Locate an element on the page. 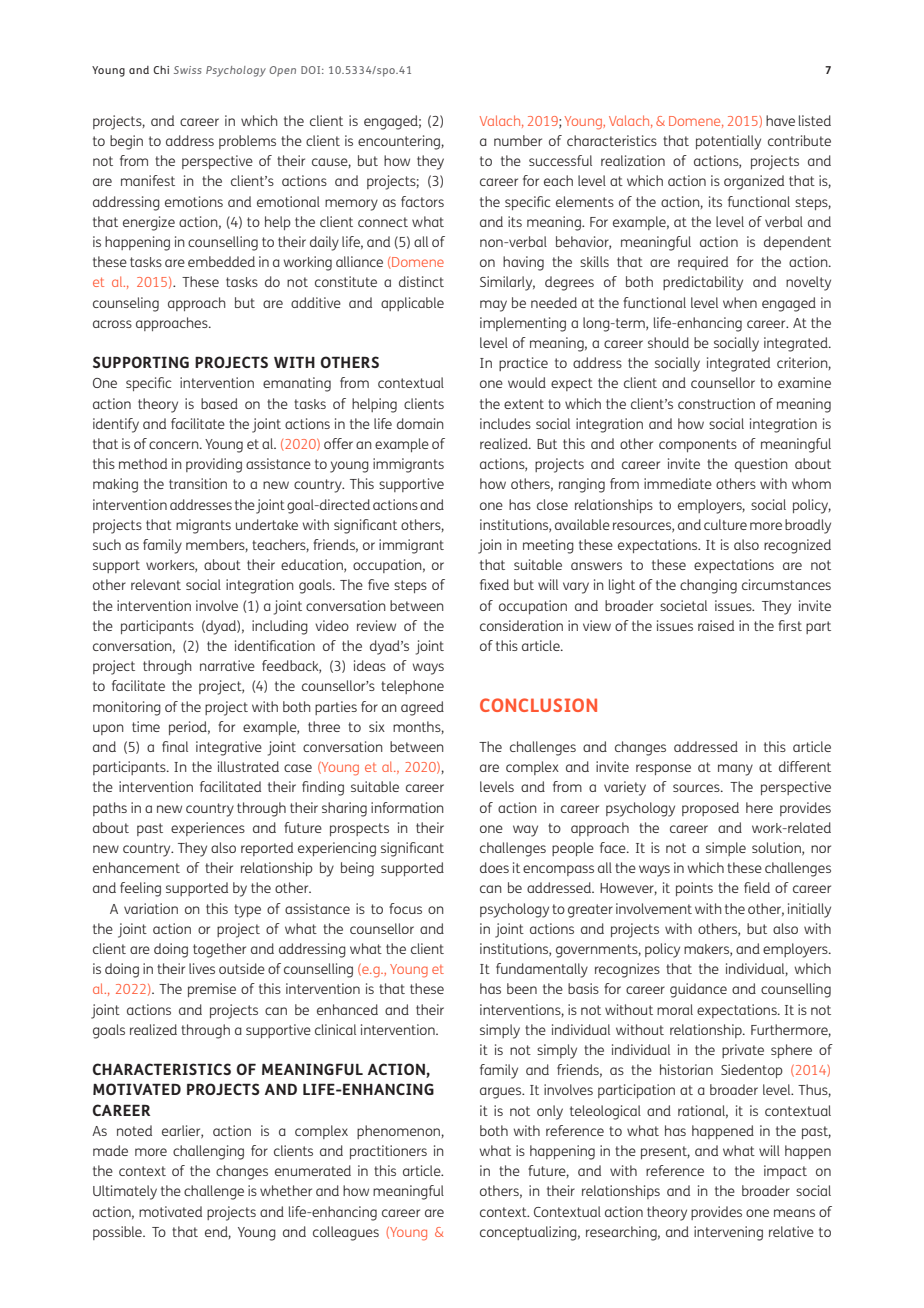 The height and width of the image is (1308, 924). number is located at coordinates (518, 140).
